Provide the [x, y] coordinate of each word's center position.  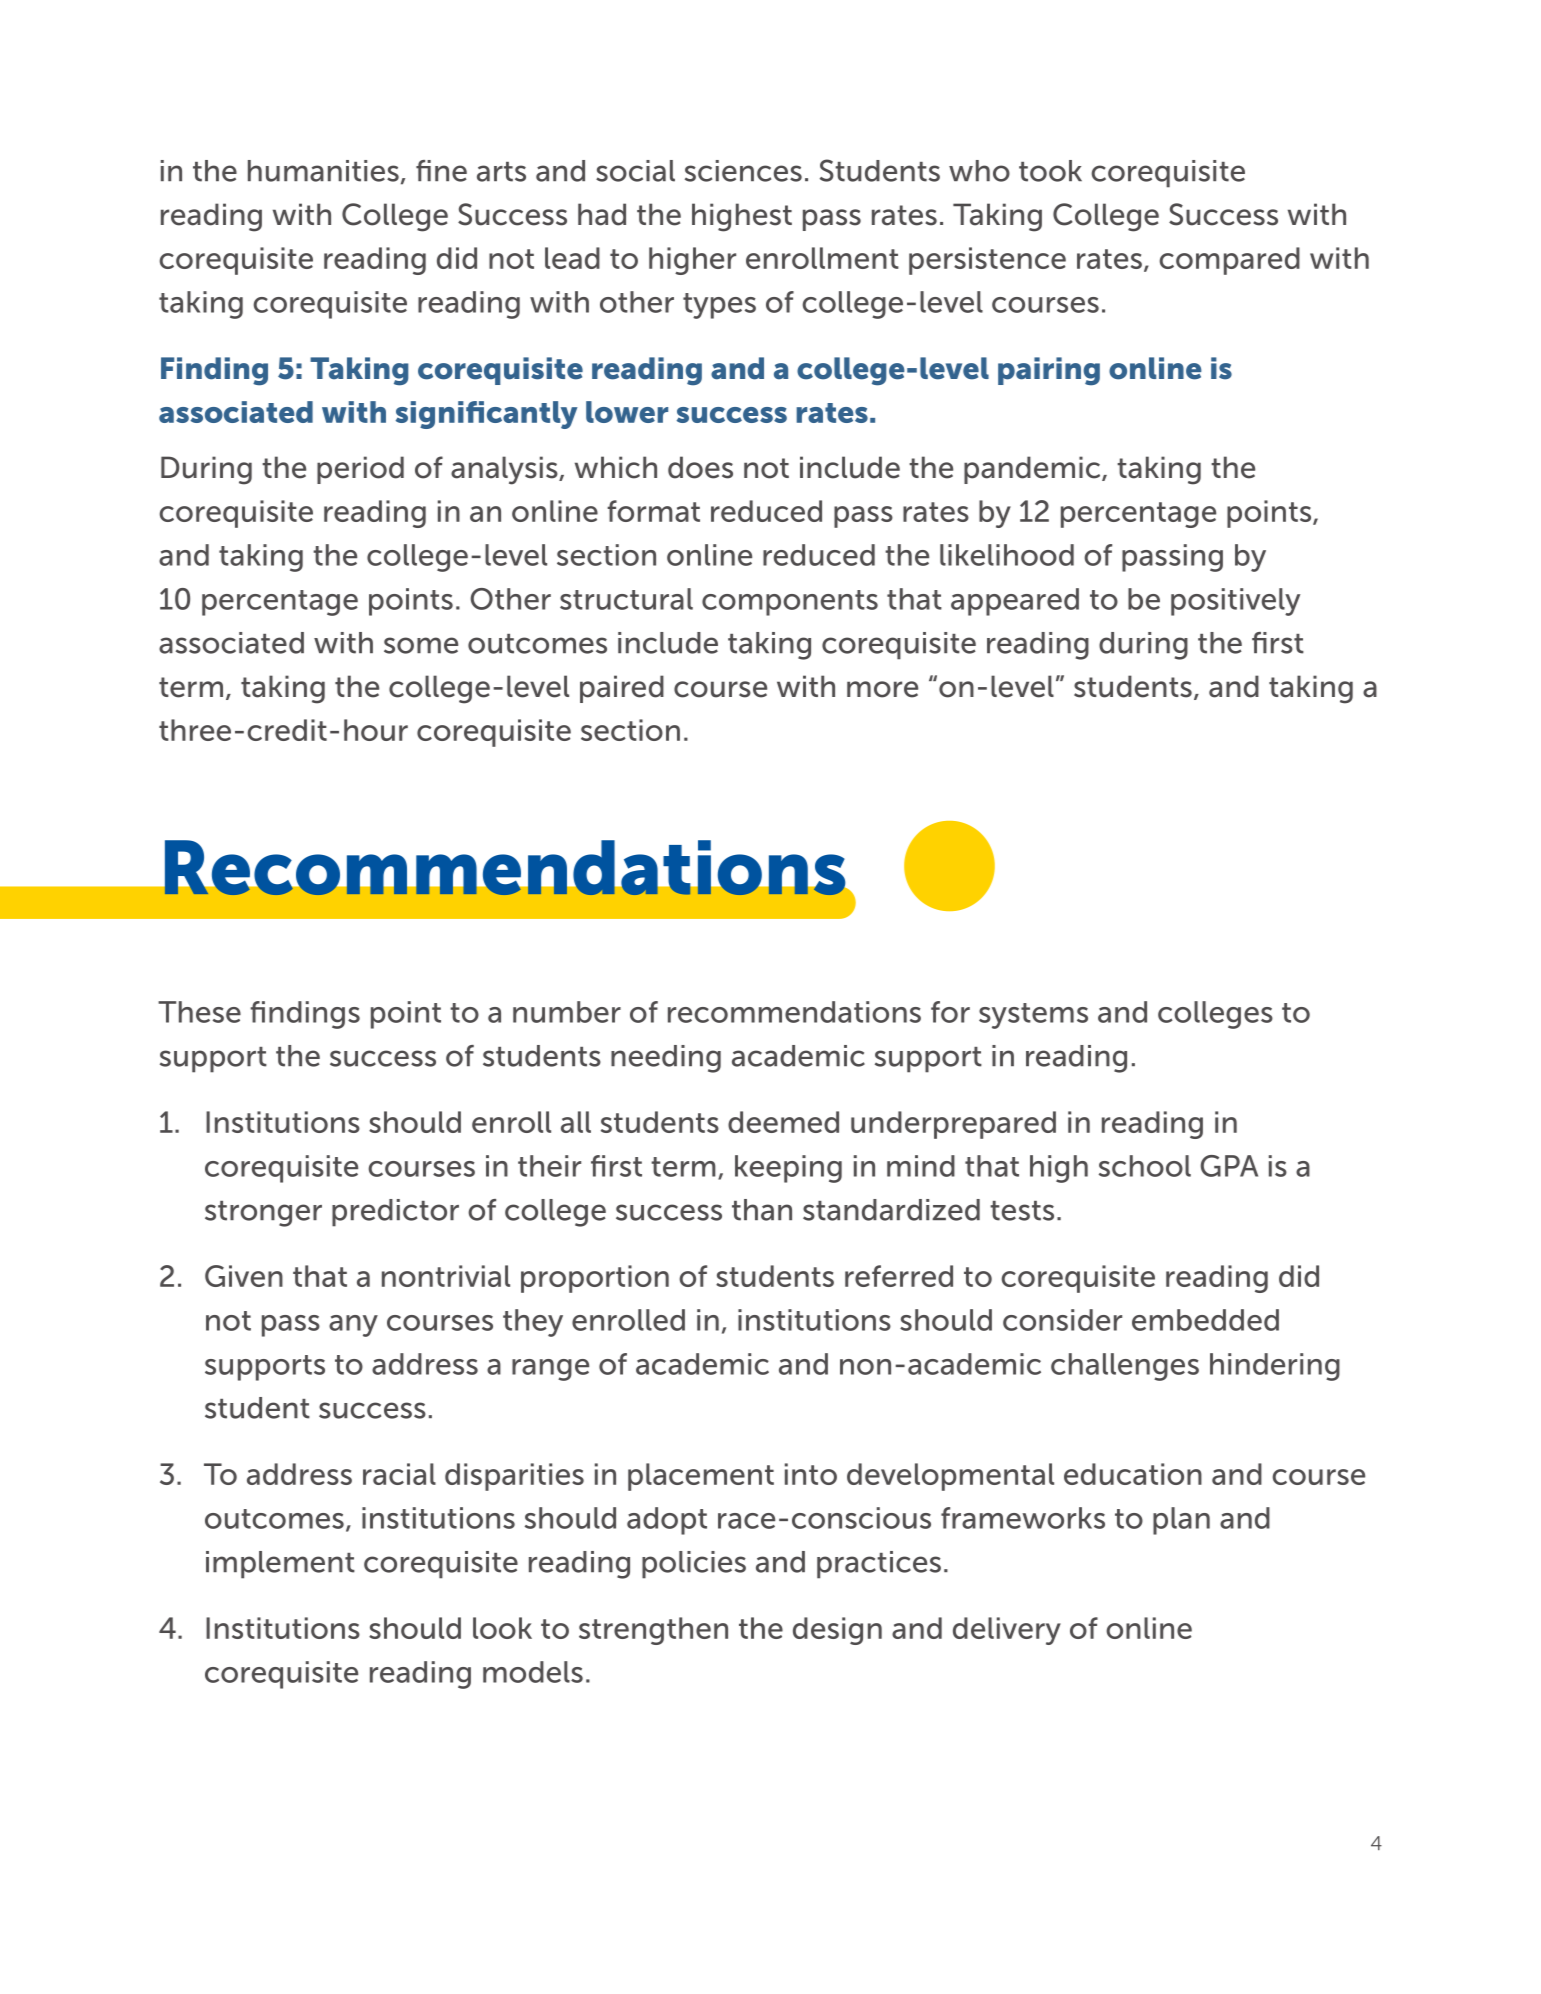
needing [666, 1059]
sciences [743, 171]
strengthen [653, 1631]
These [199, 1012]
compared [1230, 261]
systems [1033, 1016]
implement [280, 1565]
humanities [323, 171]
